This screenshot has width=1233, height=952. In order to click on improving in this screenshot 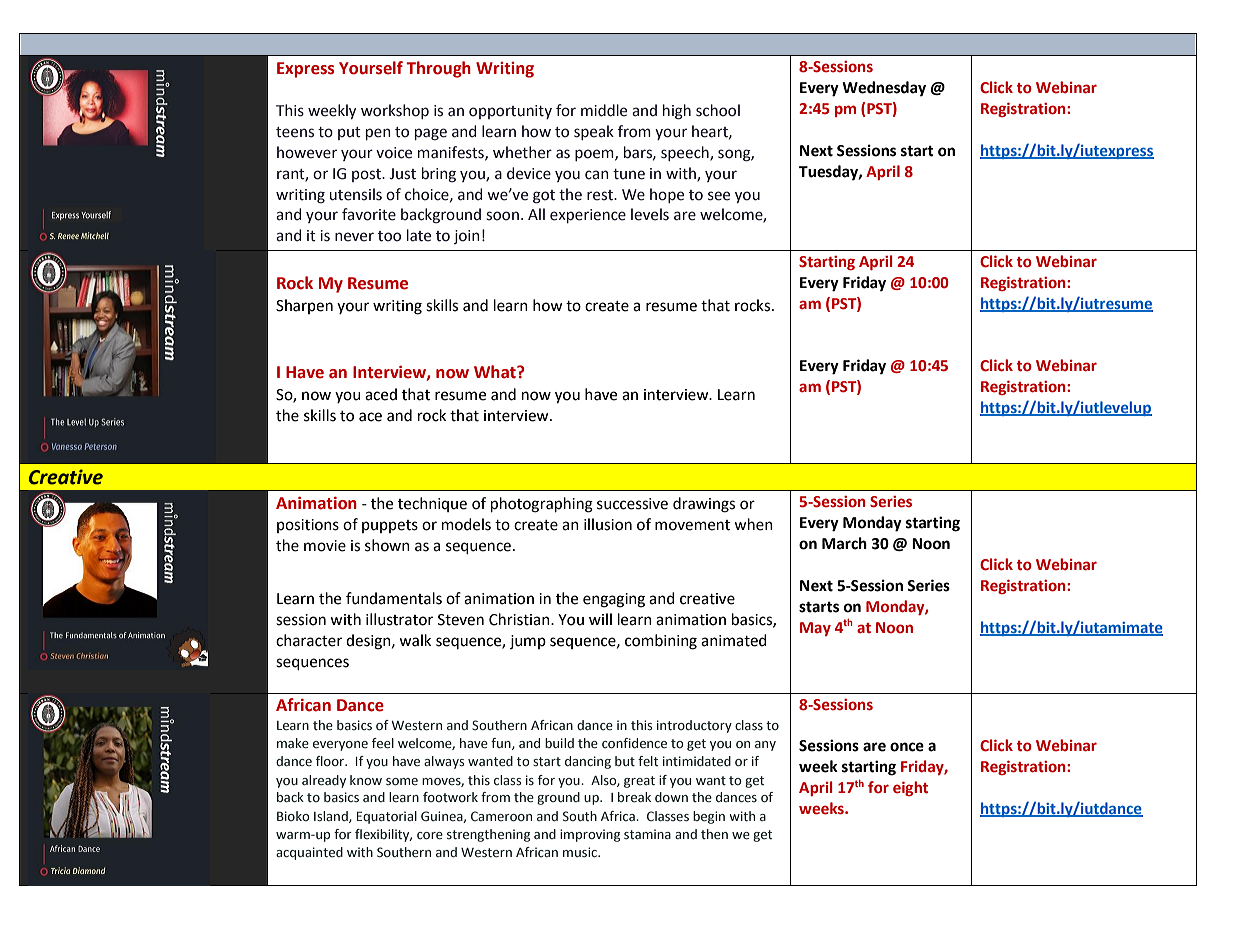, I will do `click(590, 835)`.
